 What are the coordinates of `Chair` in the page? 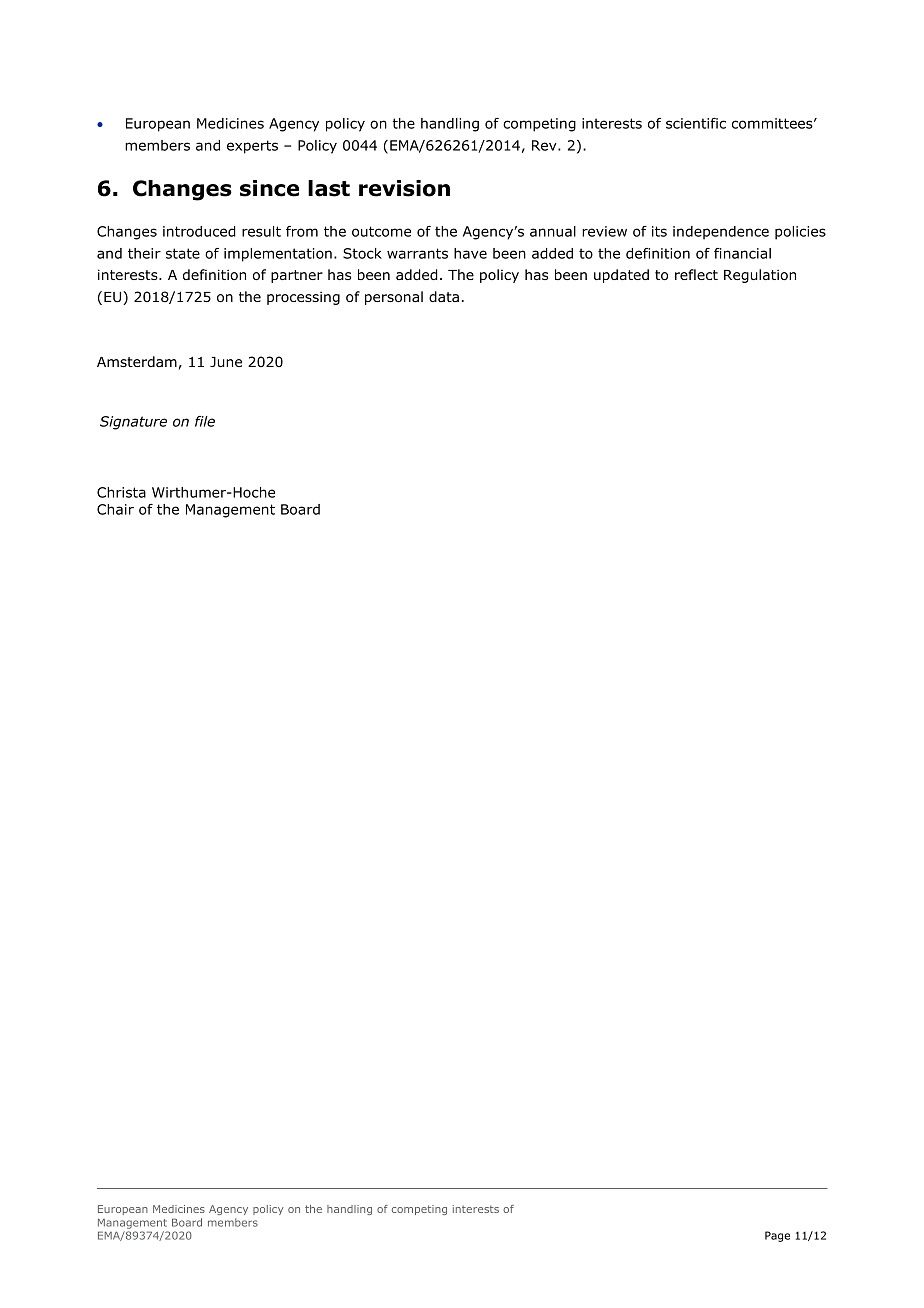 It's located at (115, 509).
